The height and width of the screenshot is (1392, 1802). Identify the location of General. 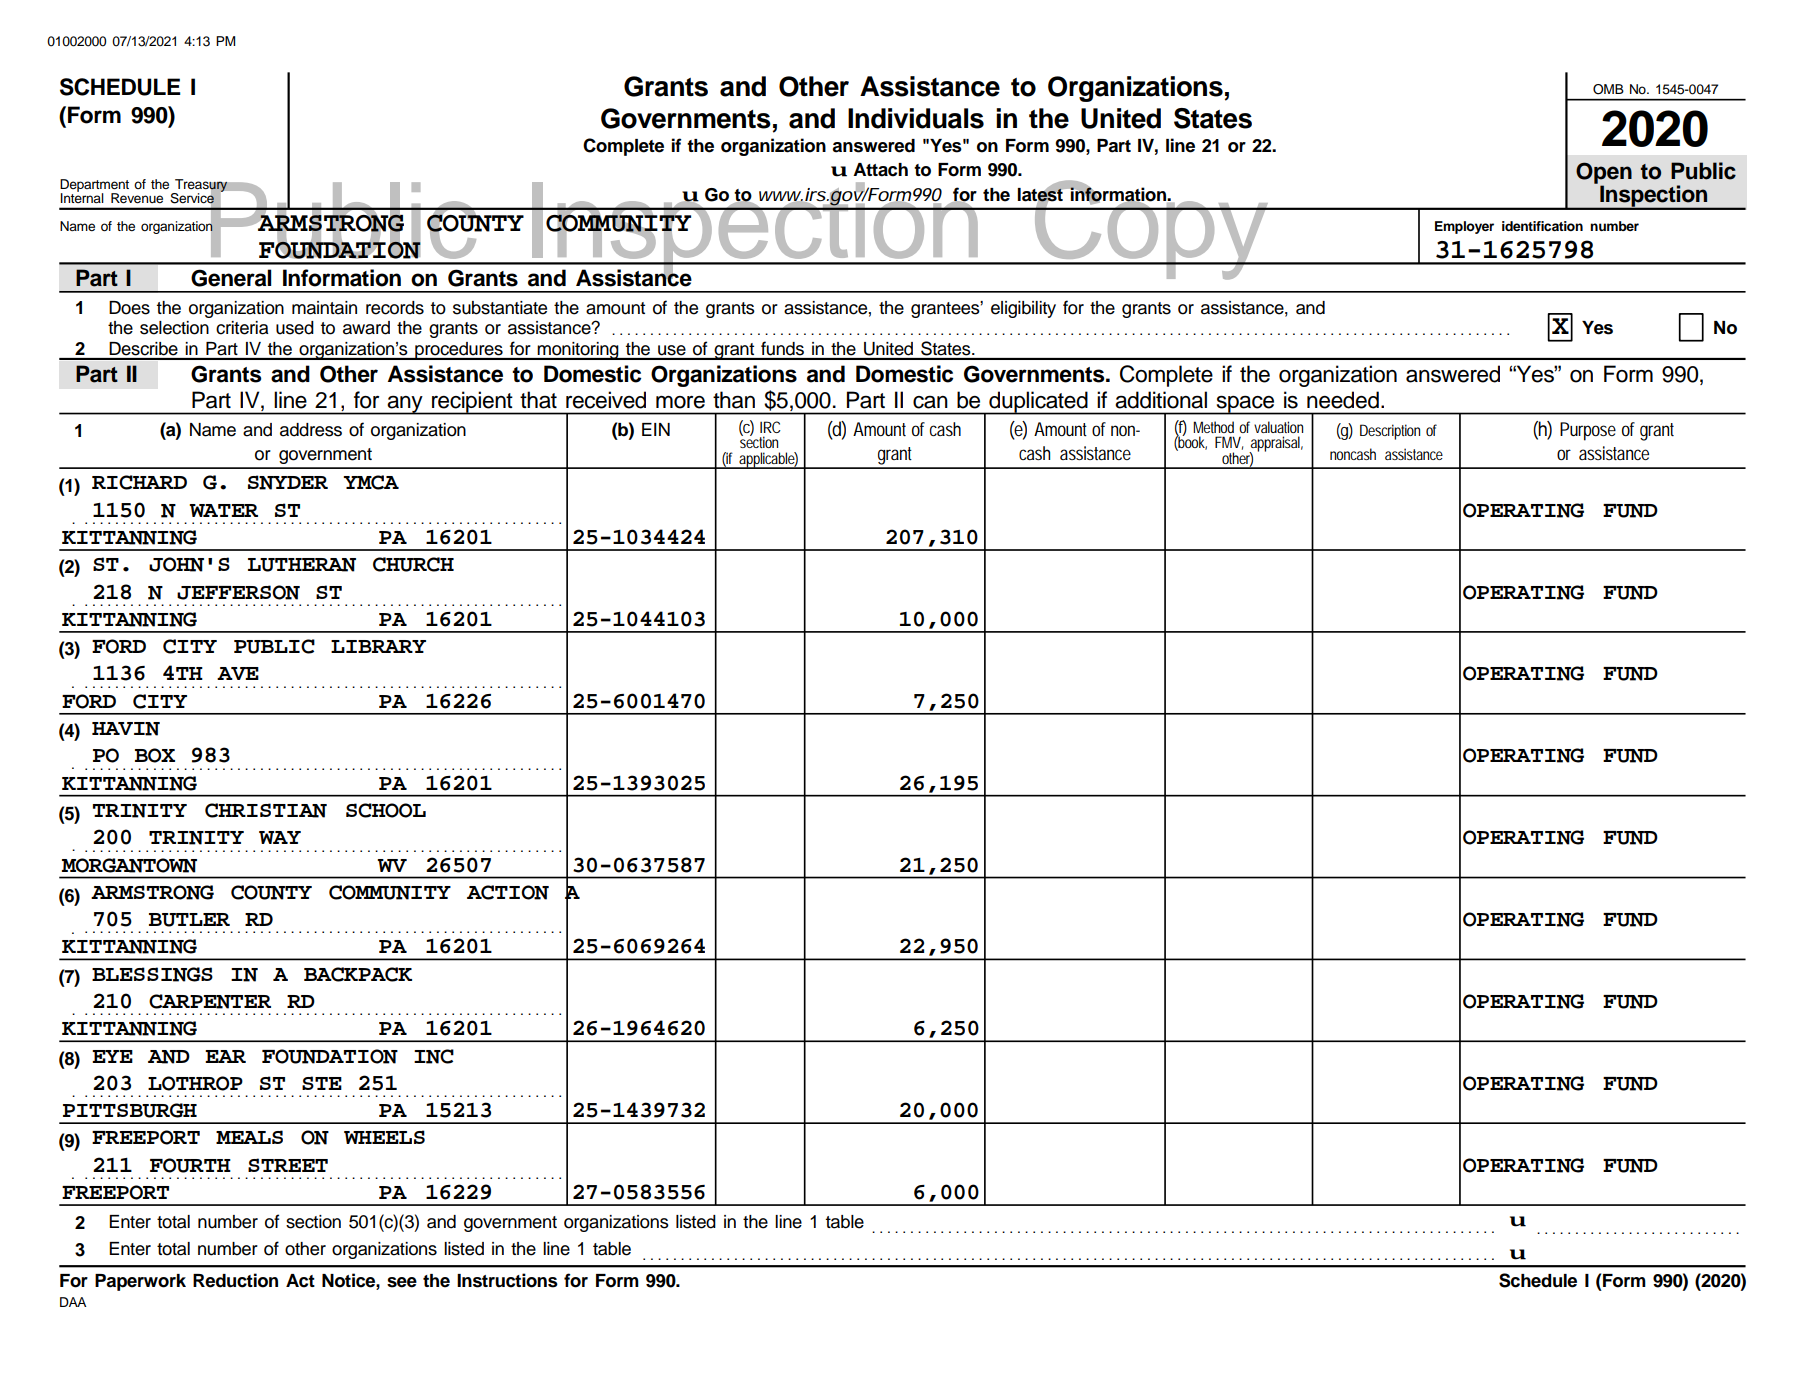
(231, 278).
